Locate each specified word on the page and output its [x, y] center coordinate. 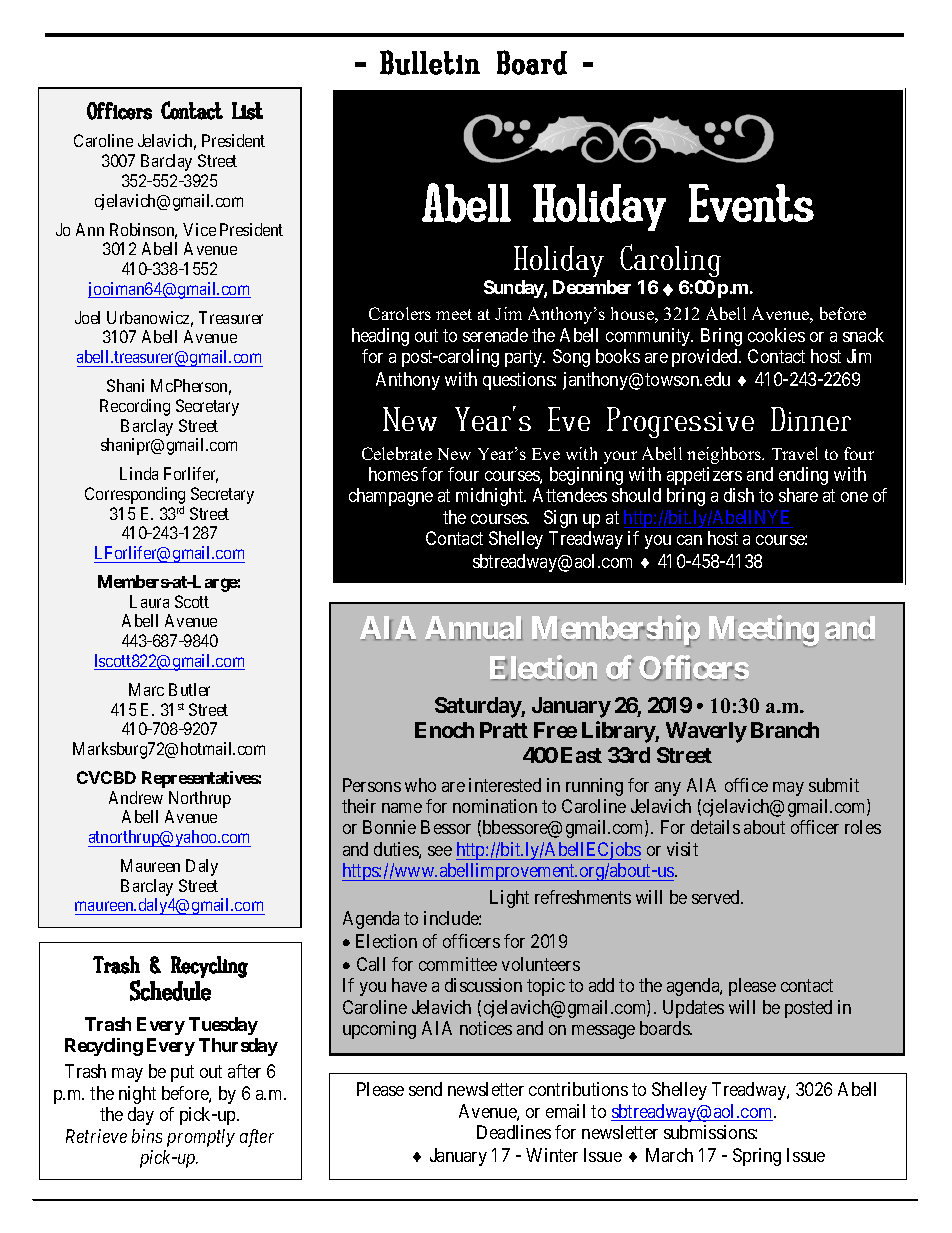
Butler [189, 689]
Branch [785, 730]
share [798, 495]
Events [751, 203]
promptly [201, 1138]
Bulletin [430, 62]
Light [509, 899]
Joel [87, 317]
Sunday [514, 289]
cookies [776, 335]
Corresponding [135, 497]
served [717, 897]
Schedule [170, 990]
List [247, 111]
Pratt [504, 730]
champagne [391, 497]
